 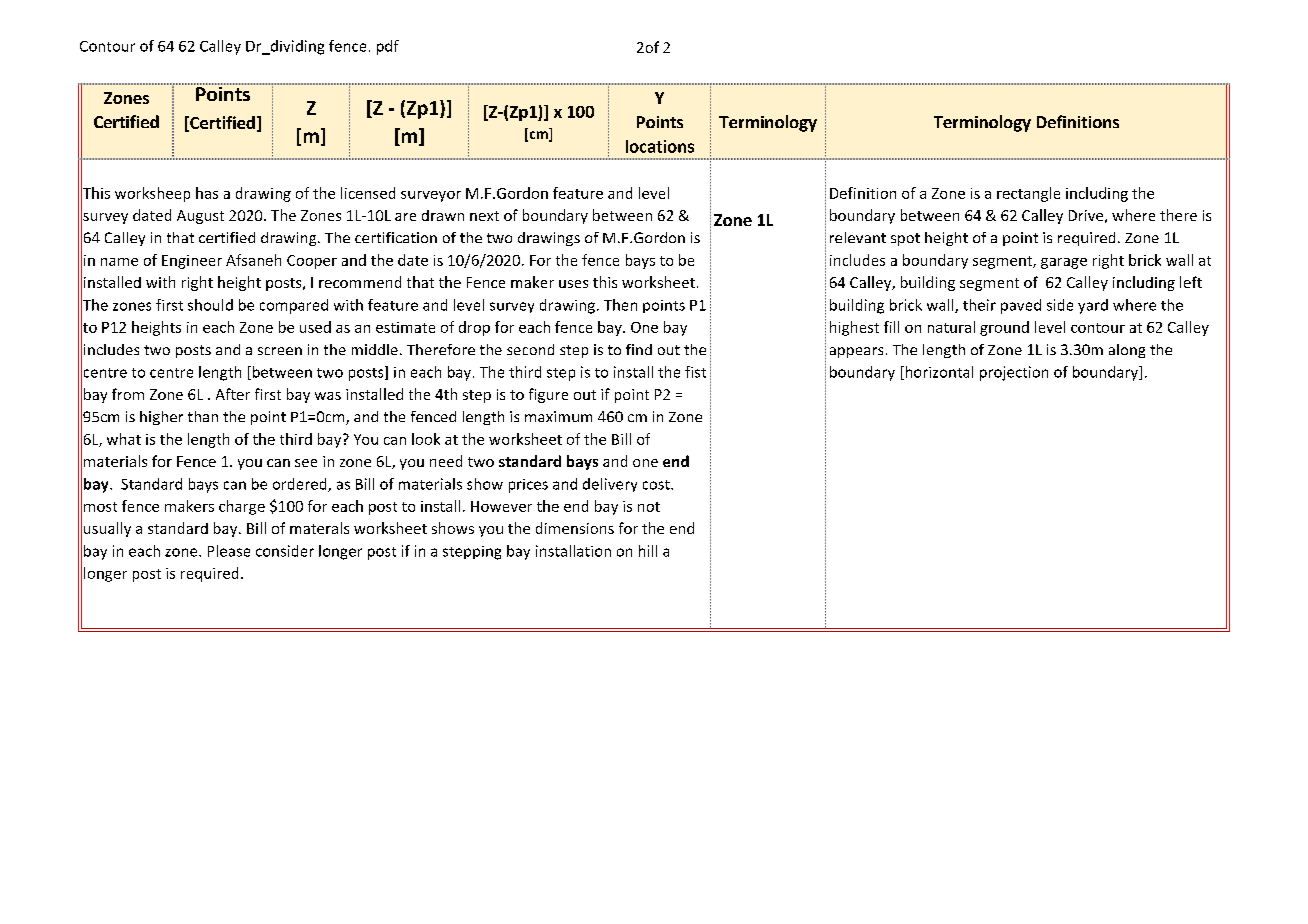 What do you see at coordinates (660, 146) in the screenshot?
I see `locations` at bounding box center [660, 146].
